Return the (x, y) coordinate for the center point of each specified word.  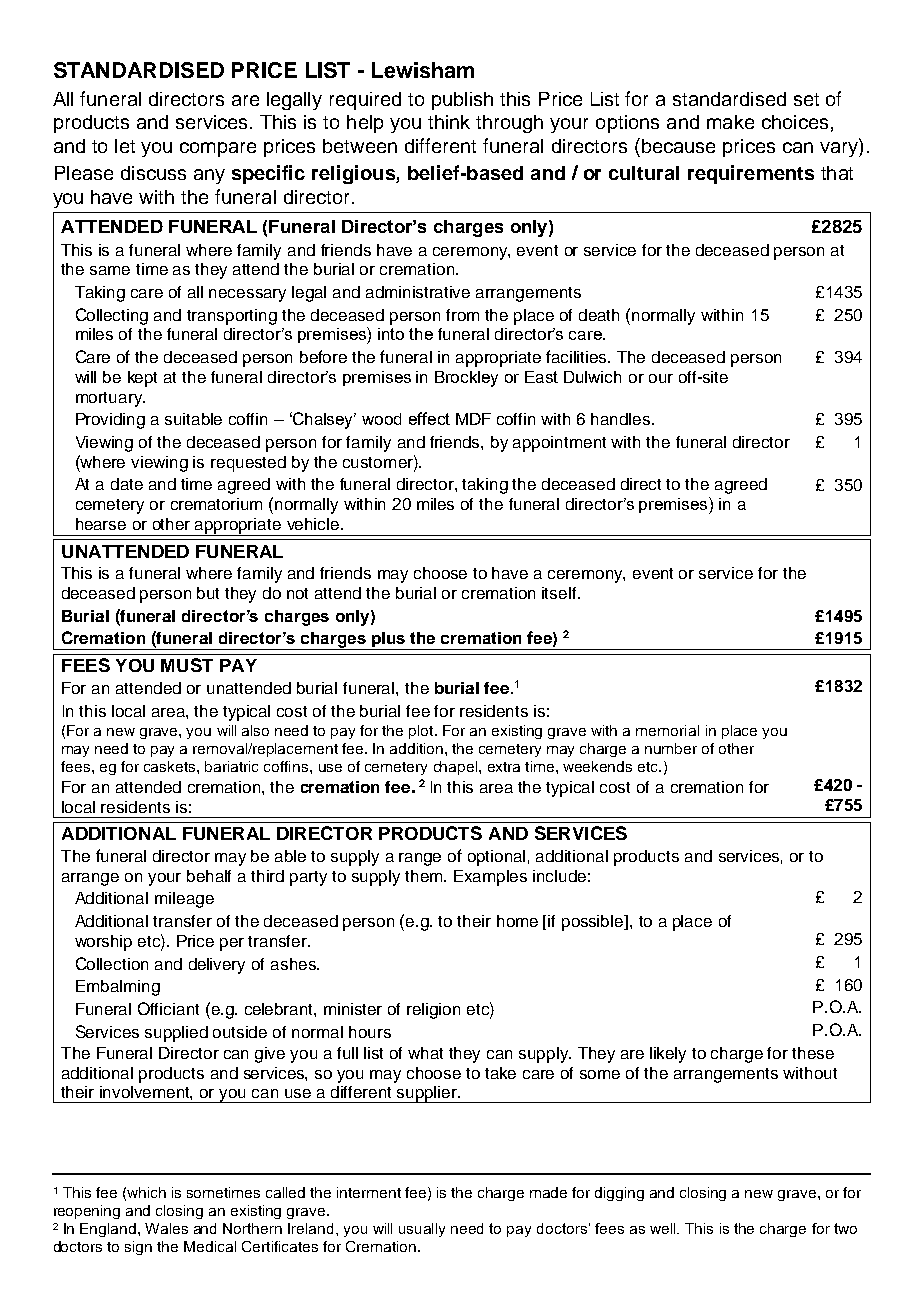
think (449, 122)
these (813, 1053)
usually (422, 1230)
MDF (473, 419)
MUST (187, 665)
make (730, 122)
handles (622, 419)
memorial (667, 730)
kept (142, 379)
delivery (217, 966)
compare (218, 149)
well (664, 1228)
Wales (166, 1228)
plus (389, 641)
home (517, 921)
